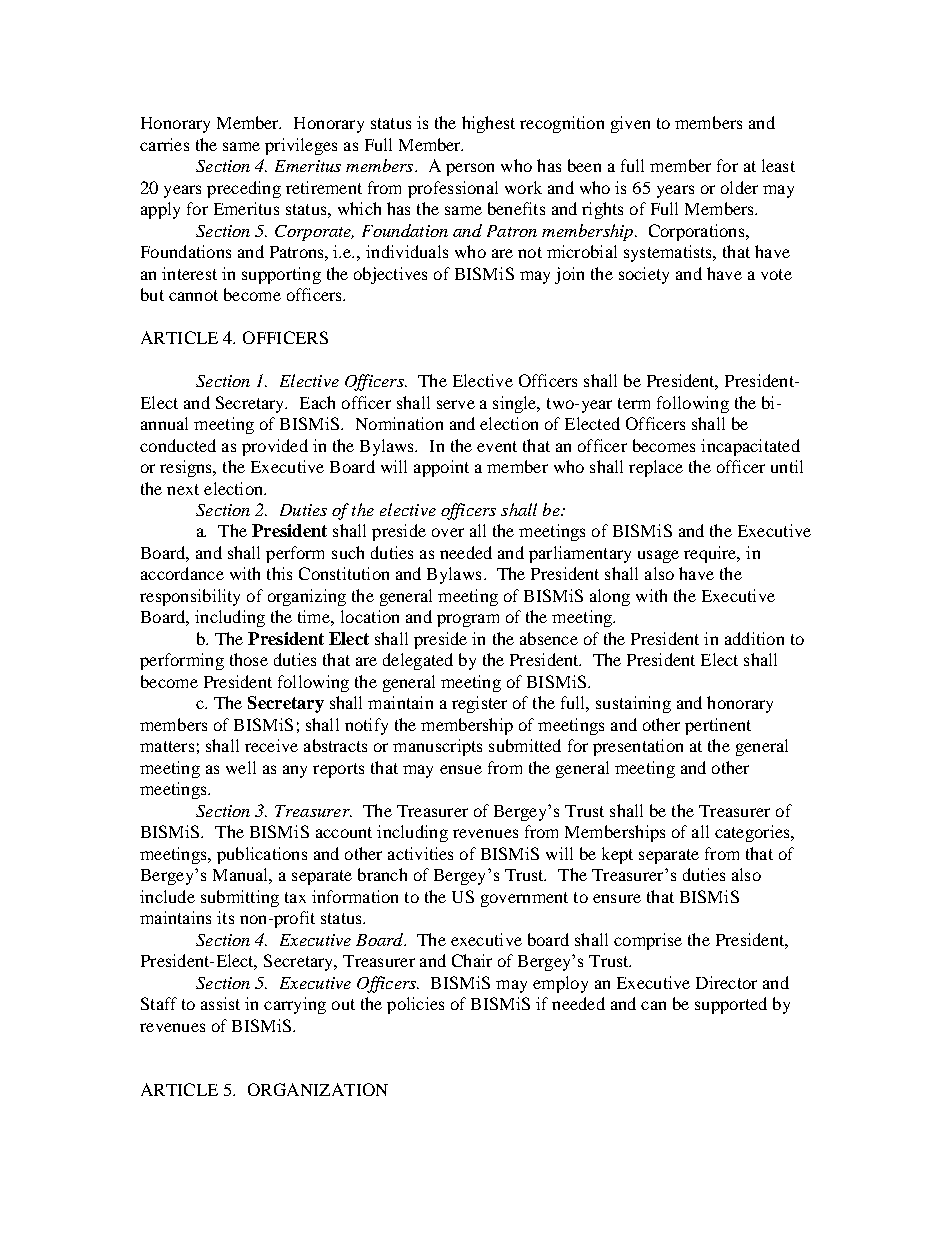 Image resolution: width=952 pixels, height=1233 pixels. What do you see at coordinates (497, 446) in the page?
I see `event` at bounding box center [497, 446].
